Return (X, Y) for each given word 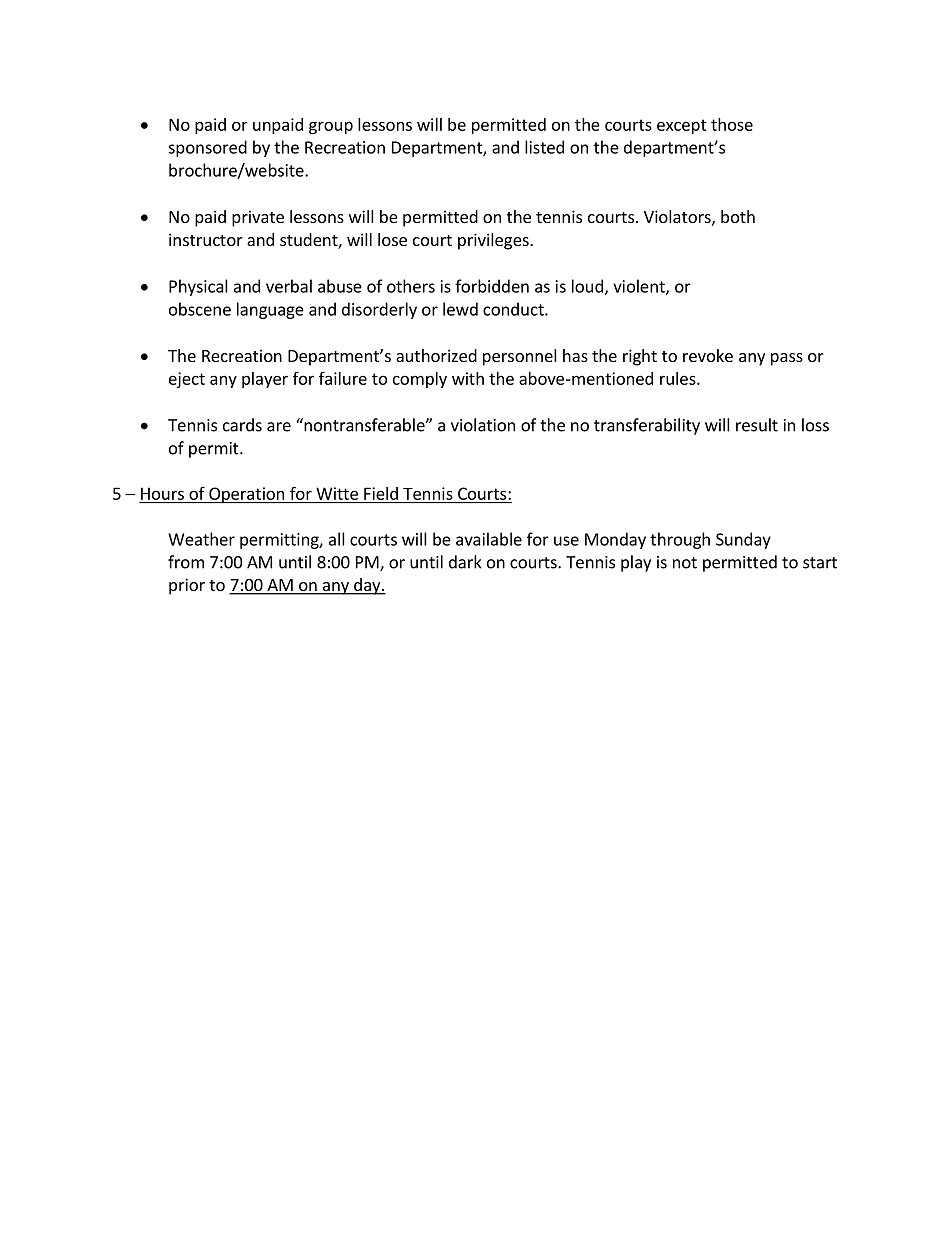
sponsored (207, 148)
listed (544, 147)
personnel (520, 357)
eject (187, 380)
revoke (708, 355)
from (186, 562)
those (732, 124)
